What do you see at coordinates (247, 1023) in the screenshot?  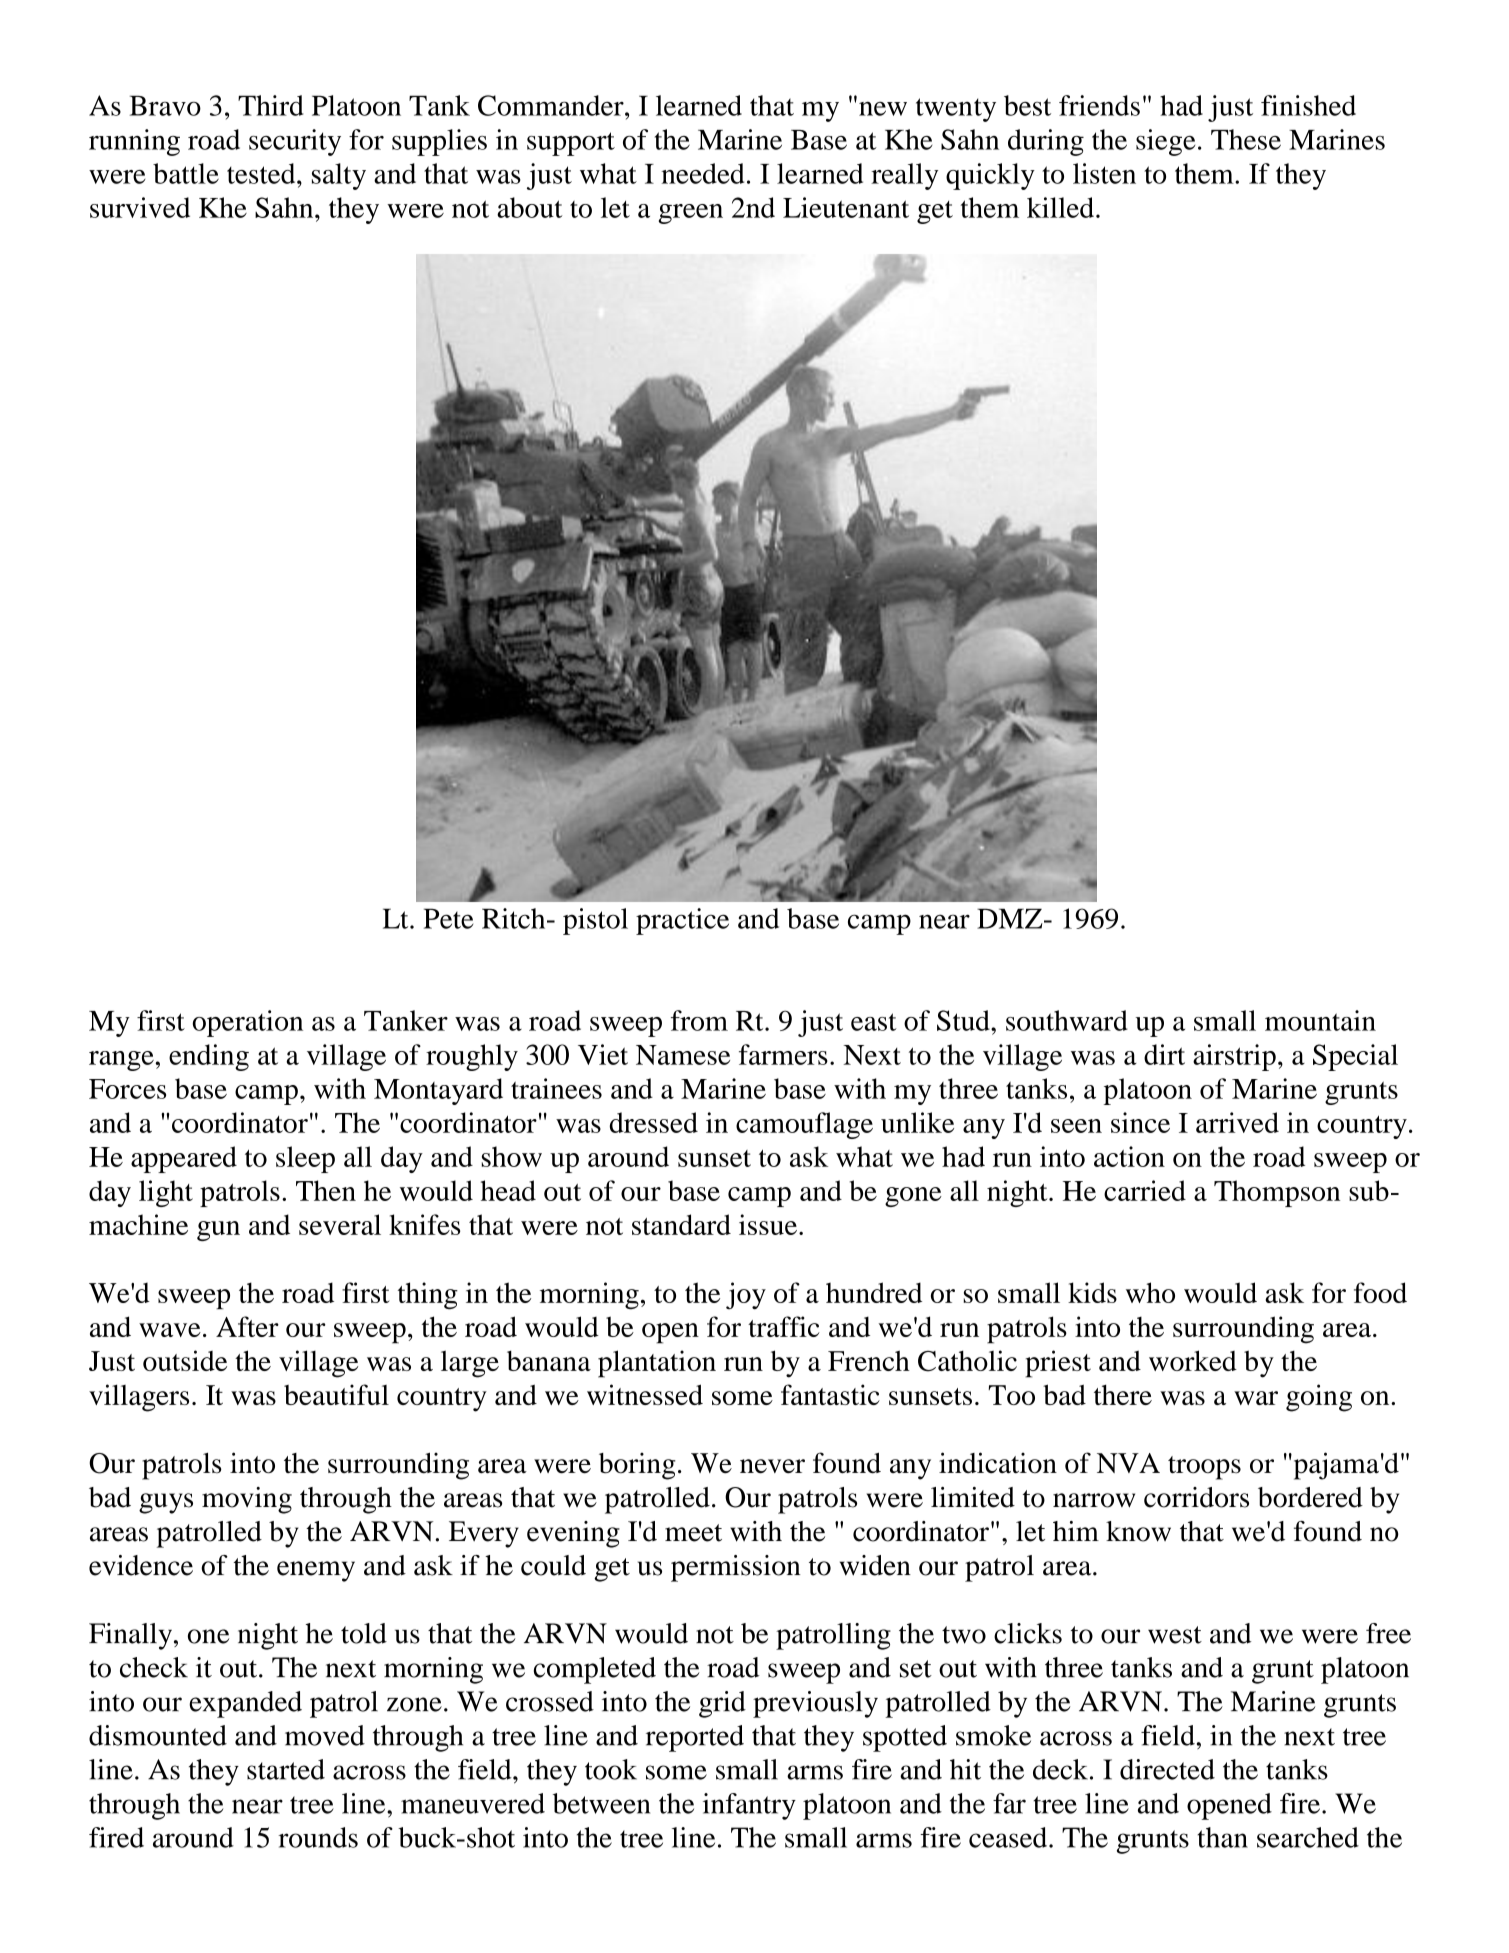 I see `operation` at bounding box center [247, 1023].
